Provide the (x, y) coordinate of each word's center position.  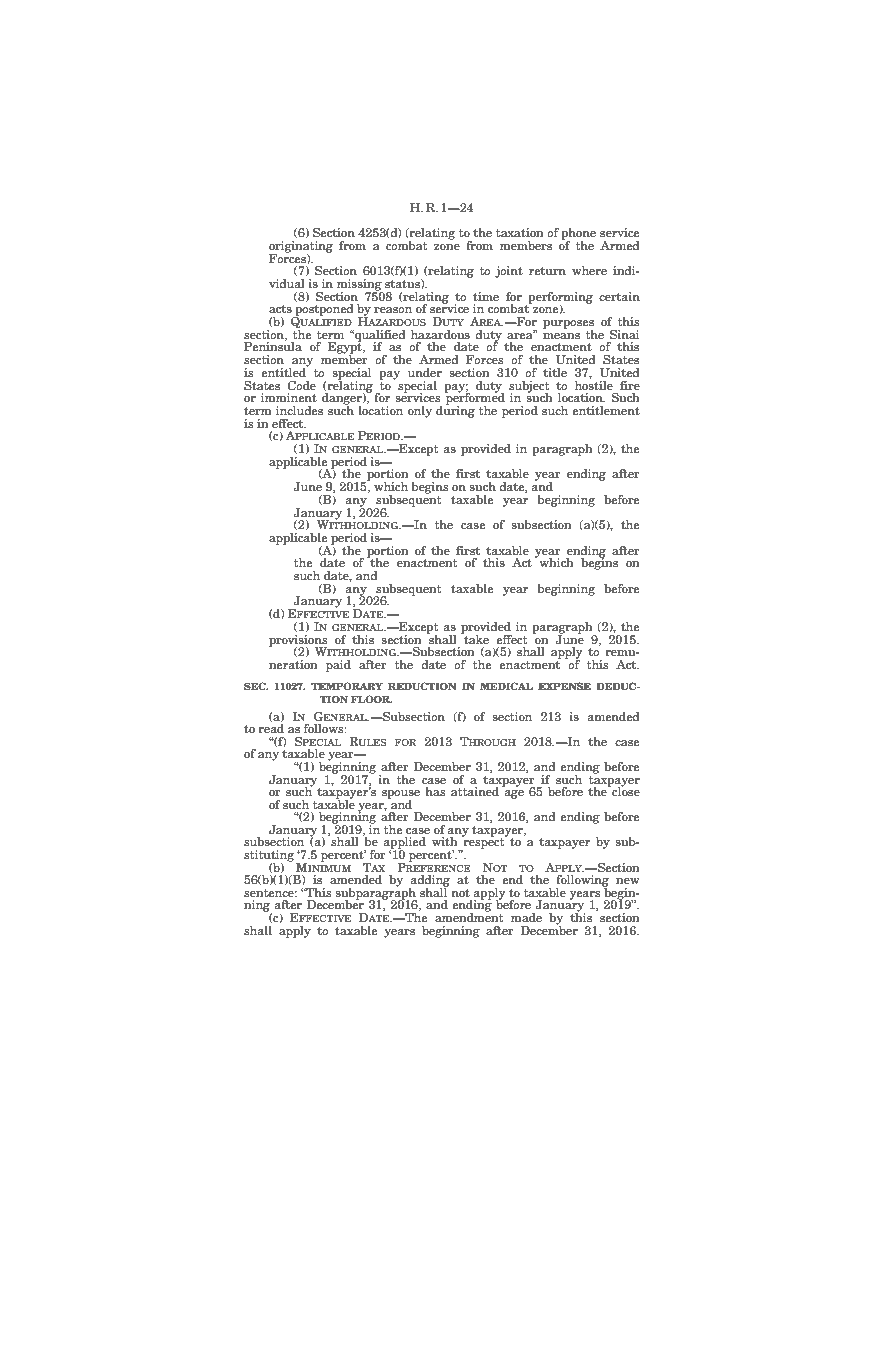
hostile (594, 384)
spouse (401, 795)
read (271, 728)
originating (301, 248)
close (625, 790)
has (435, 791)
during (455, 410)
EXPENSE (564, 686)
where (589, 270)
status (403, 284)
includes (299, 410)
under (425, 372)
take (475, 638)
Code (301, 385)
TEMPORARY (347, 686)
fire (630, 385)
